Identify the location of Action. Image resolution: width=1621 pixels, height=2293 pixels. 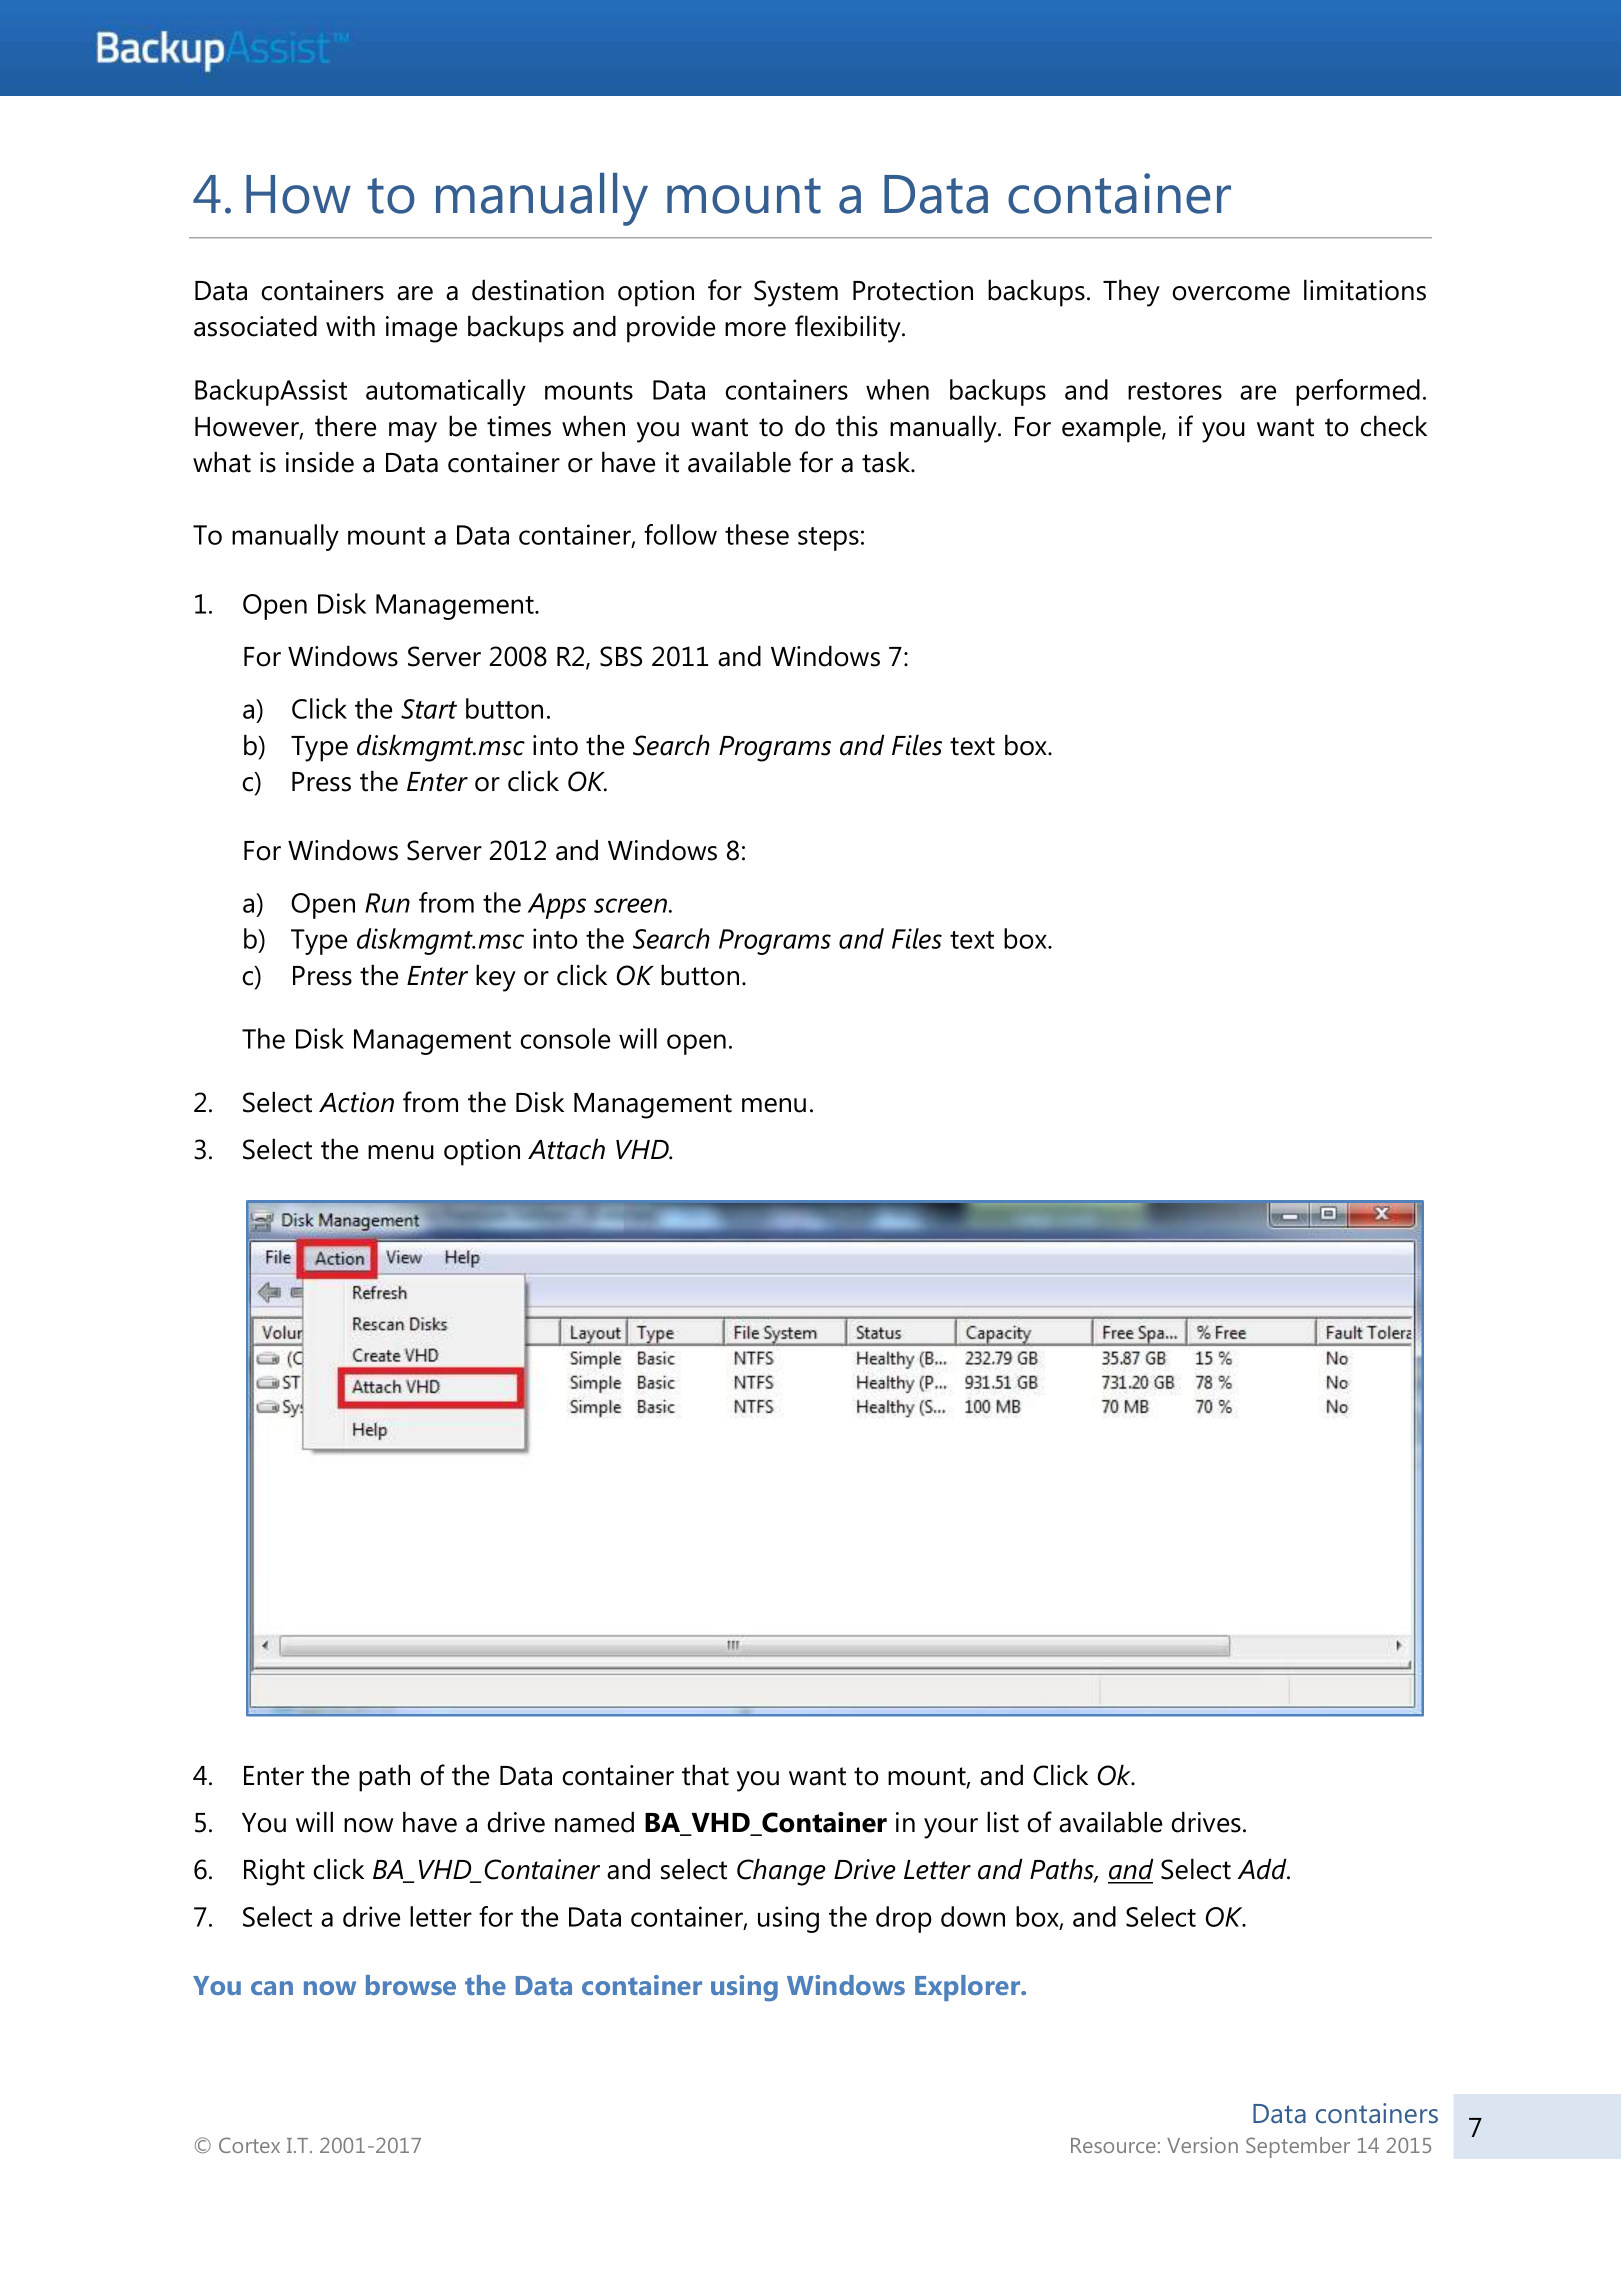
(356, 1102).
